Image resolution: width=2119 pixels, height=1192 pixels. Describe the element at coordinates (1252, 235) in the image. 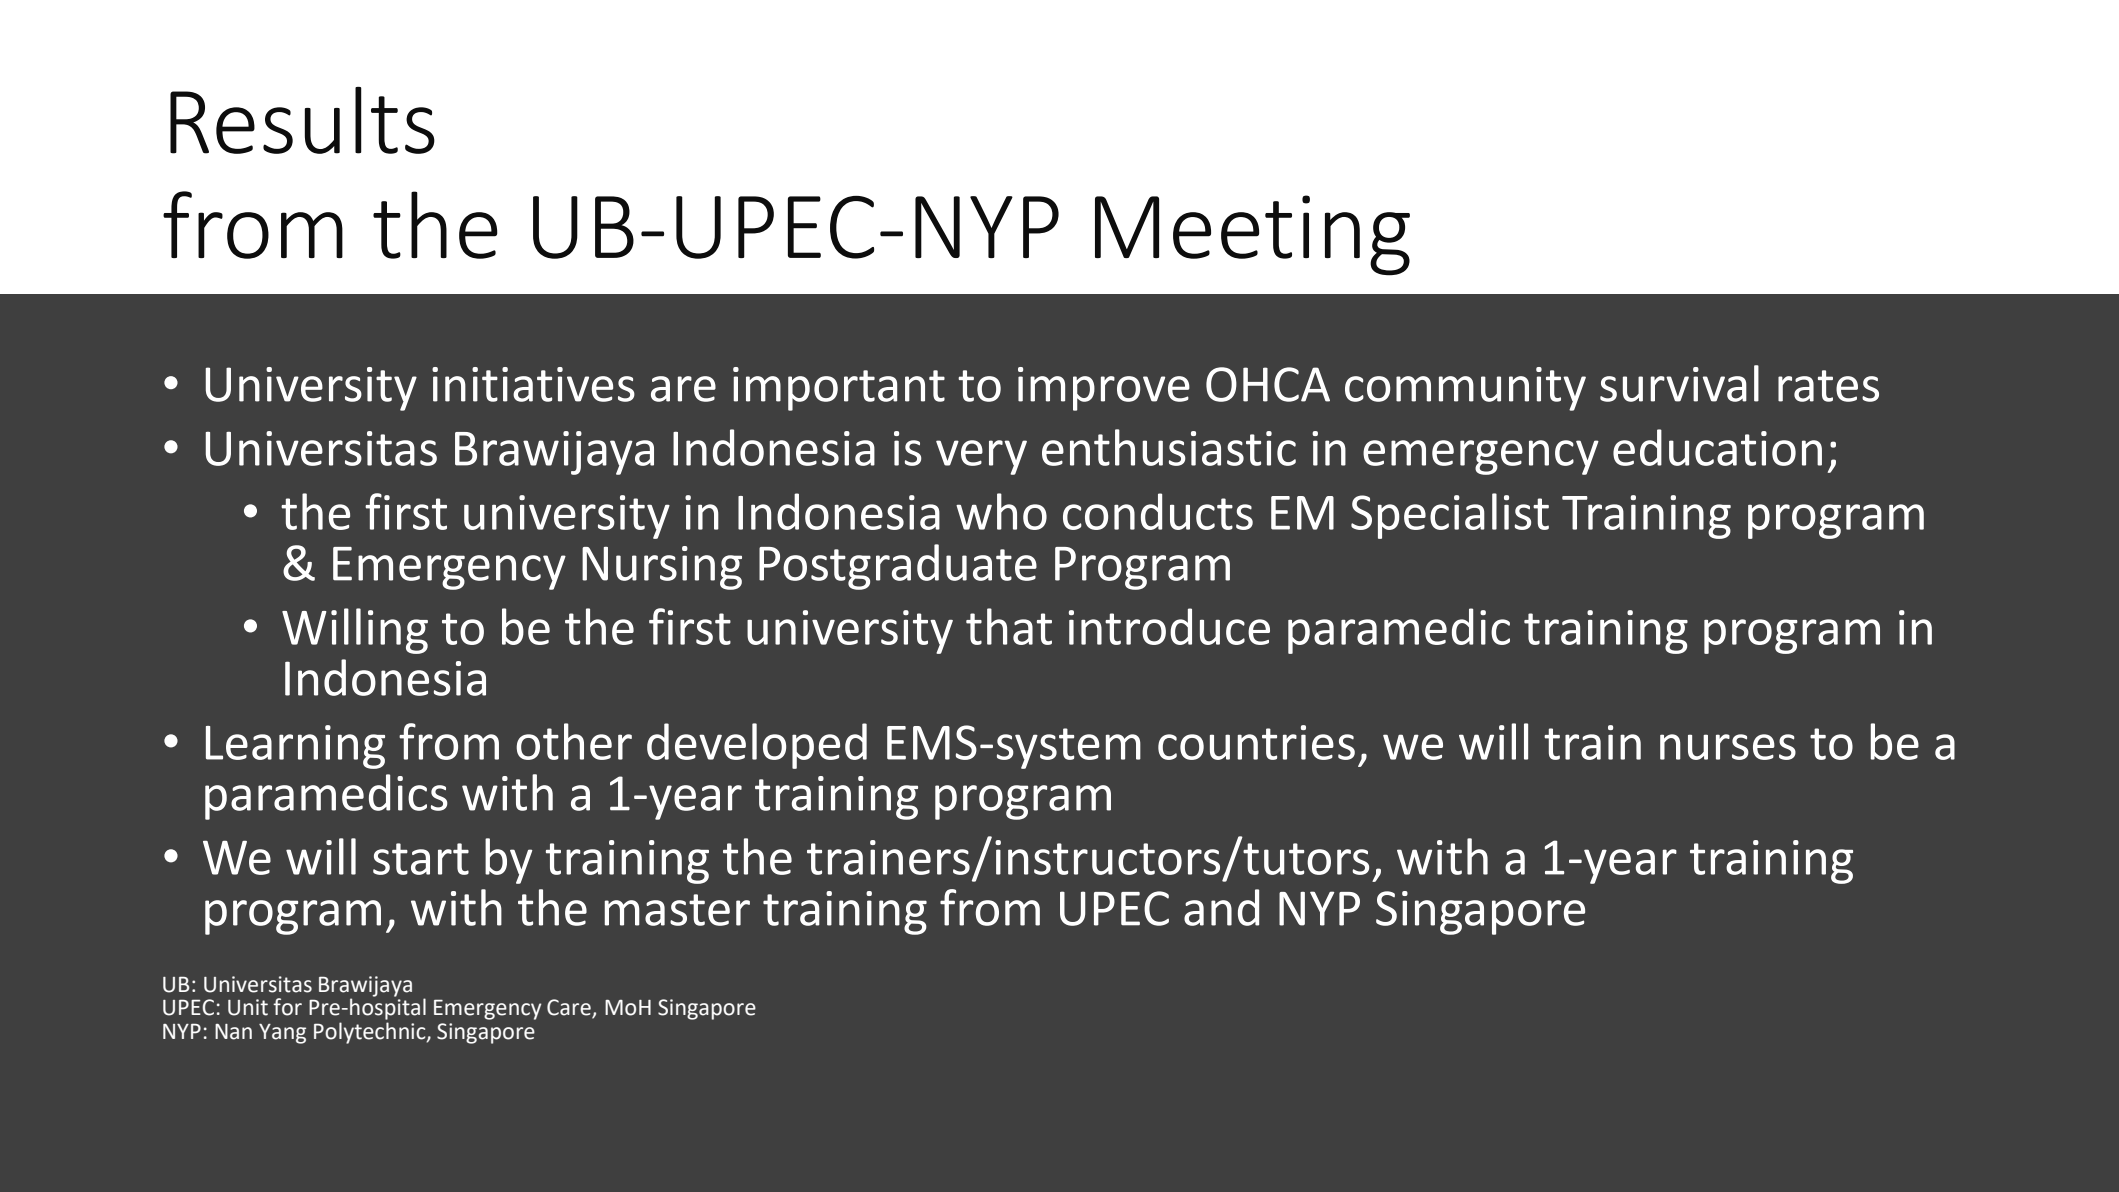

I see `Meeting` at that location.
